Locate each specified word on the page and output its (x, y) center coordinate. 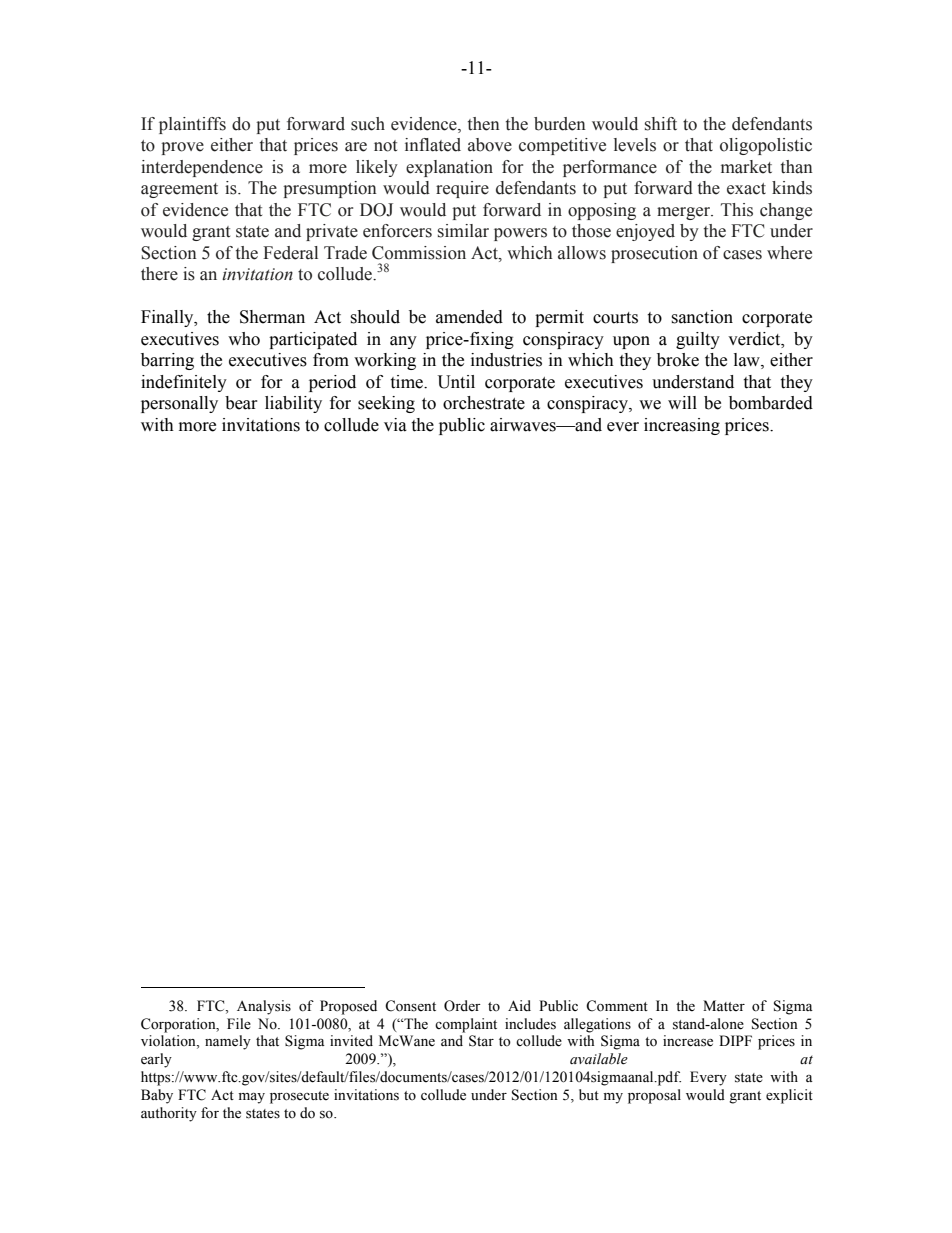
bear (241, 403)
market (746, 167)
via (395, 425)
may (252, 1098)
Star (481, 1041)
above (490, 145)
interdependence (202, 168)
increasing (682, 426)
